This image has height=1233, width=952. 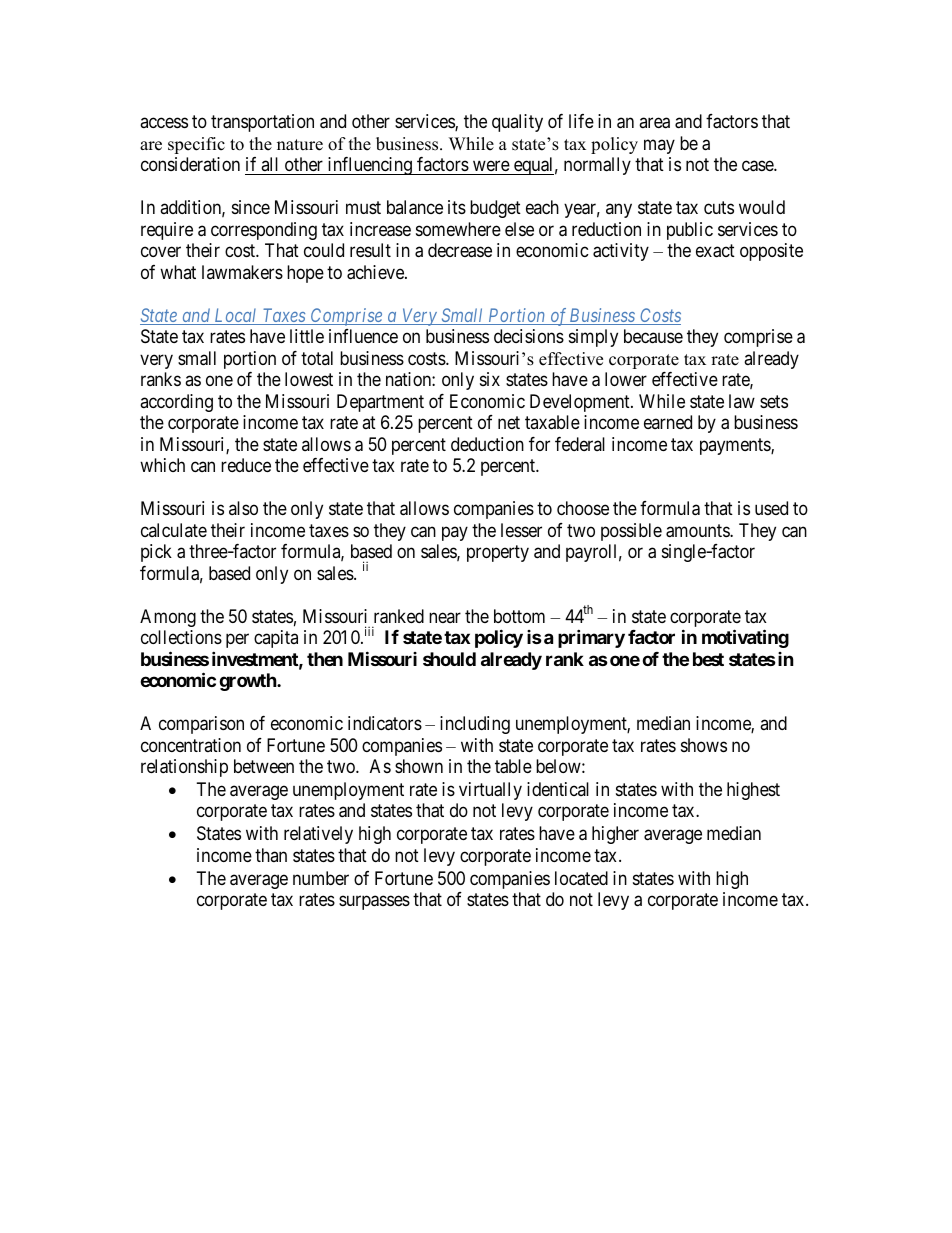 What do you see at coordinates (374, 902) in the image?
I see `surpasses` at bounding box center [374, 902].
